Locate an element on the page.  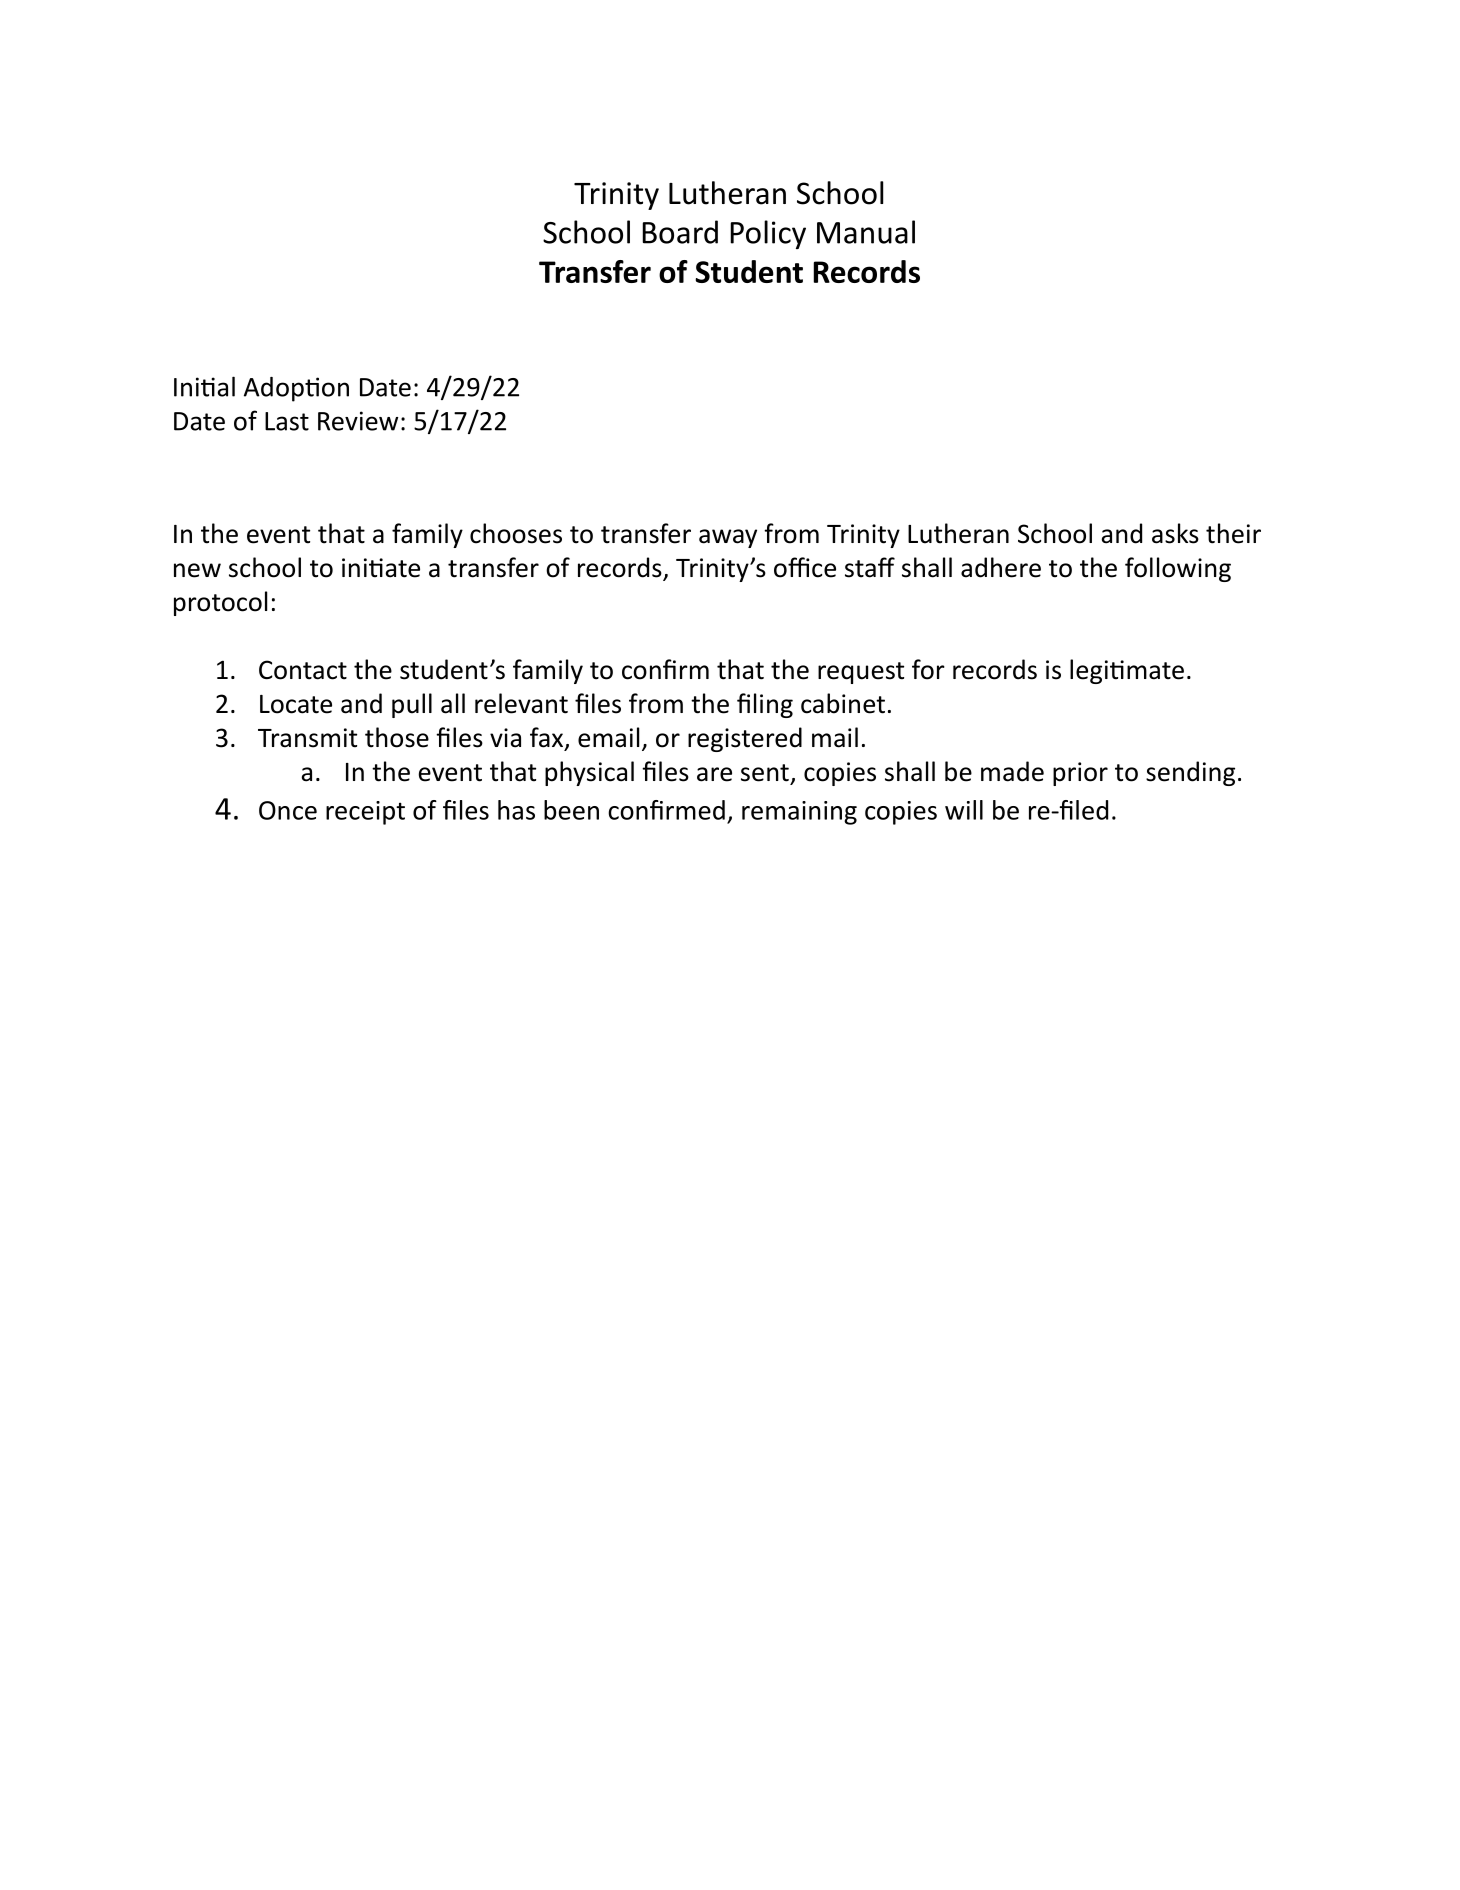
Once is located at coordinates (288, 810).
